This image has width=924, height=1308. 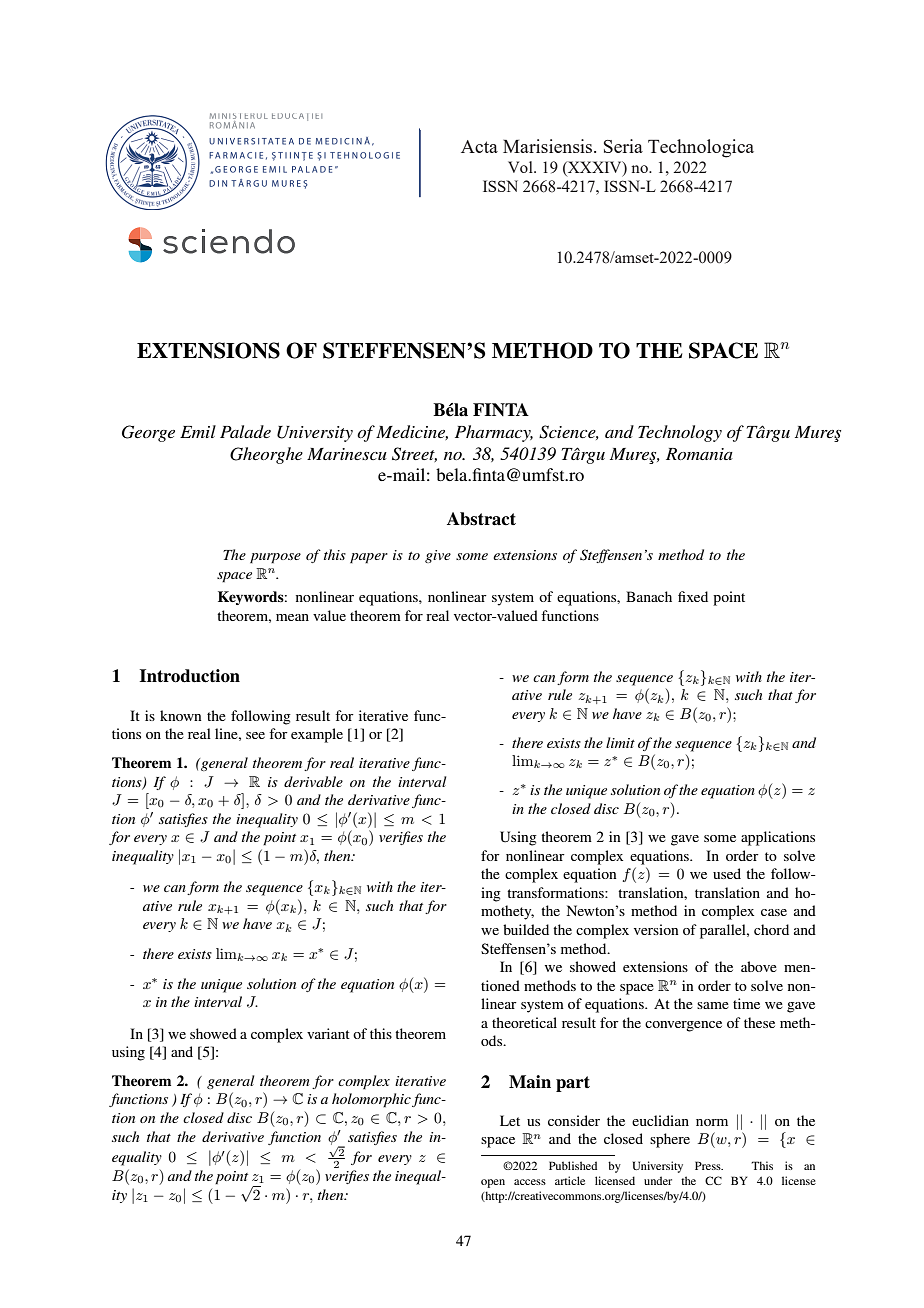 I want to click on Pharmacy, so click(x=494, y=433).
